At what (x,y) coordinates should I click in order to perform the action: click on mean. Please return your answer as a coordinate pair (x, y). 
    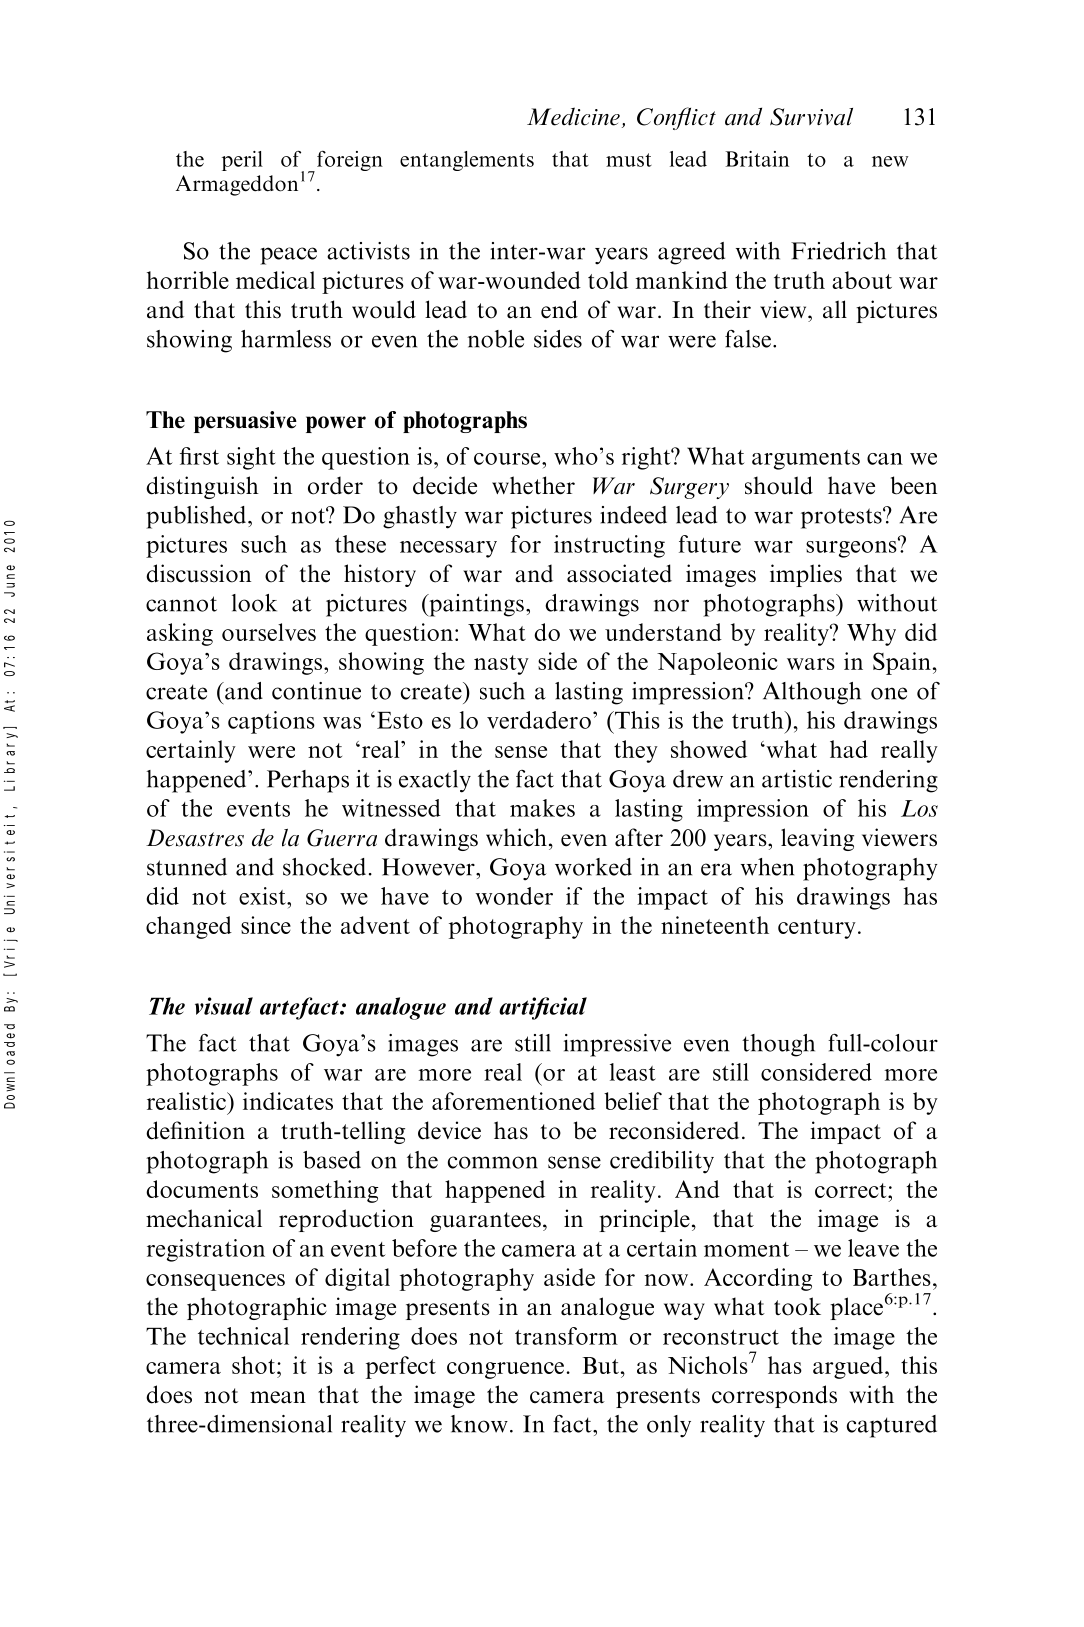
    Looking at the image, I should click on (278, 1397).
